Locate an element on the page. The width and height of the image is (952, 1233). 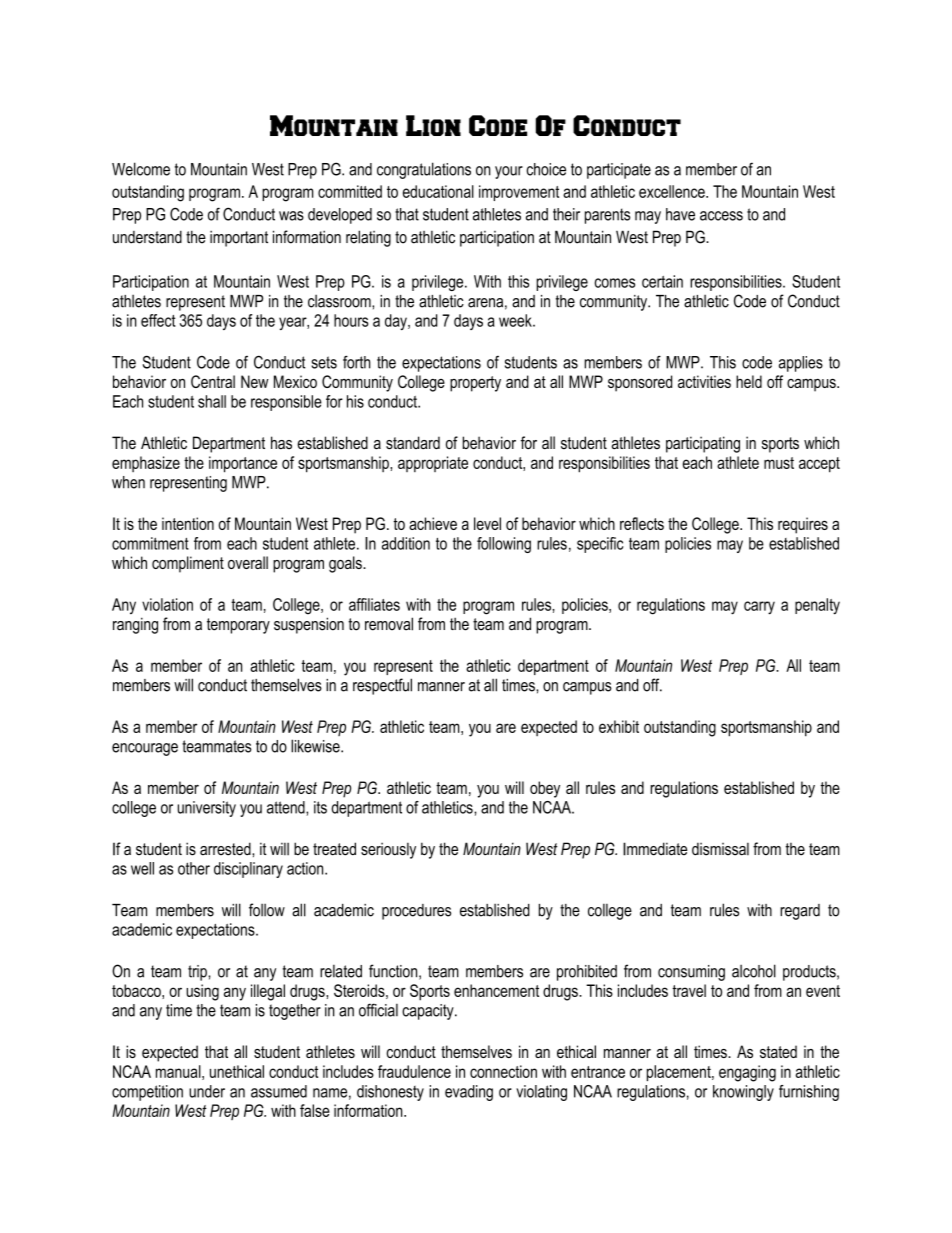
excellence is located at coordinates (673, 191).
